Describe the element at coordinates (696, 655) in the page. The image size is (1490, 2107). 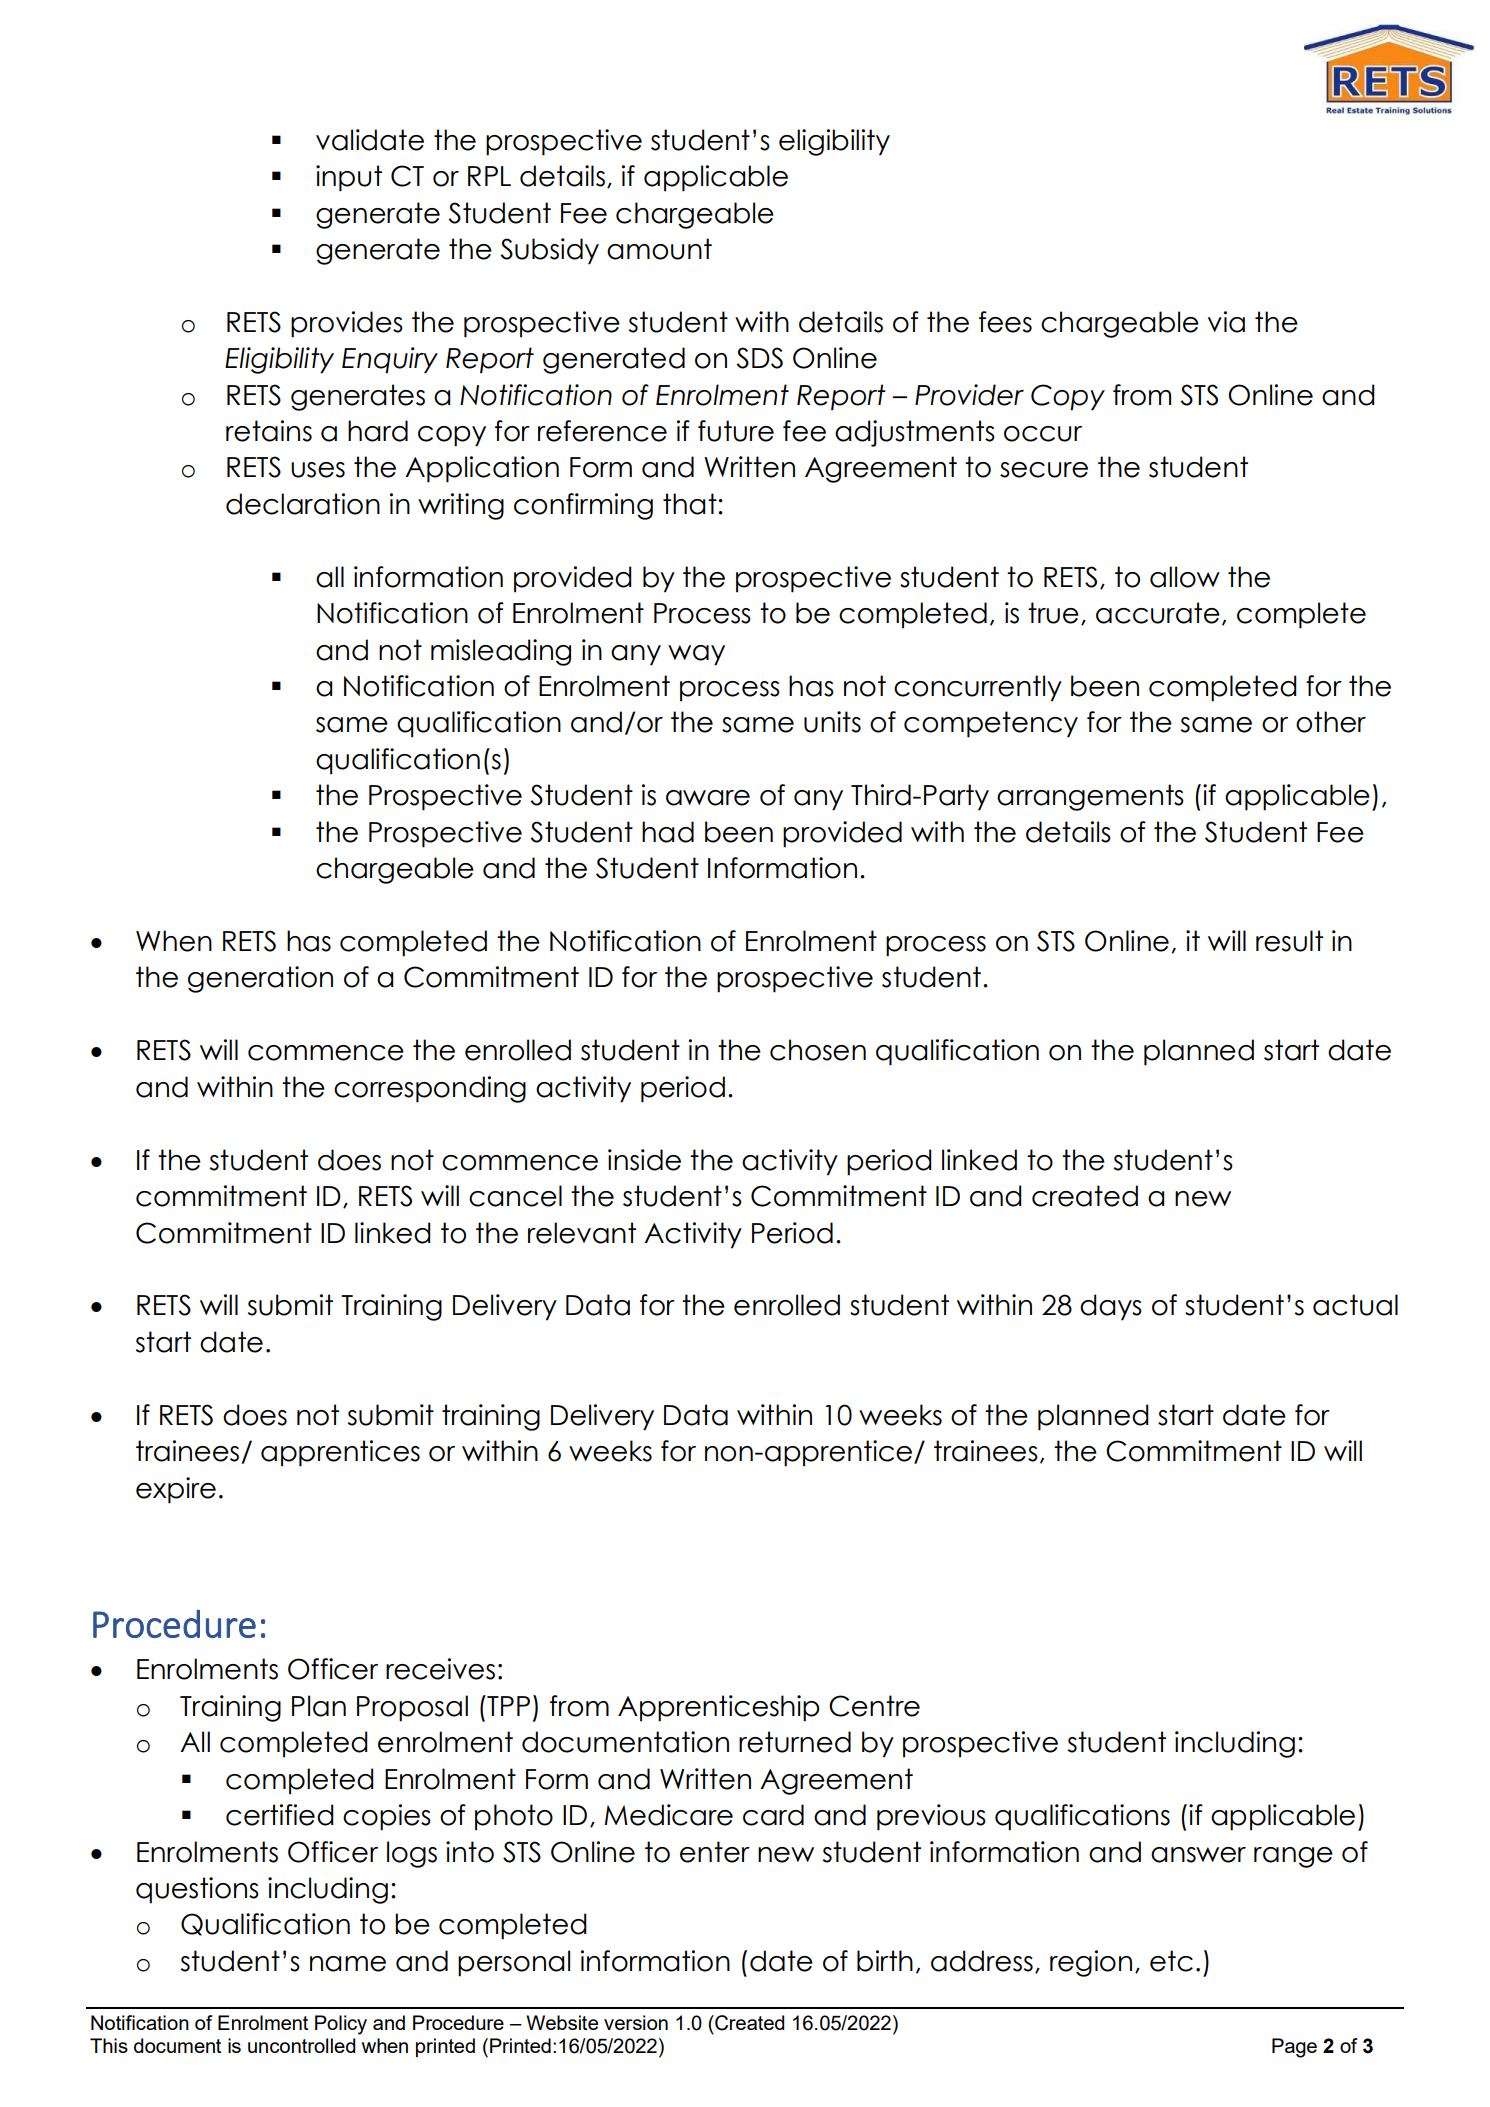
I see `way` at that location.
